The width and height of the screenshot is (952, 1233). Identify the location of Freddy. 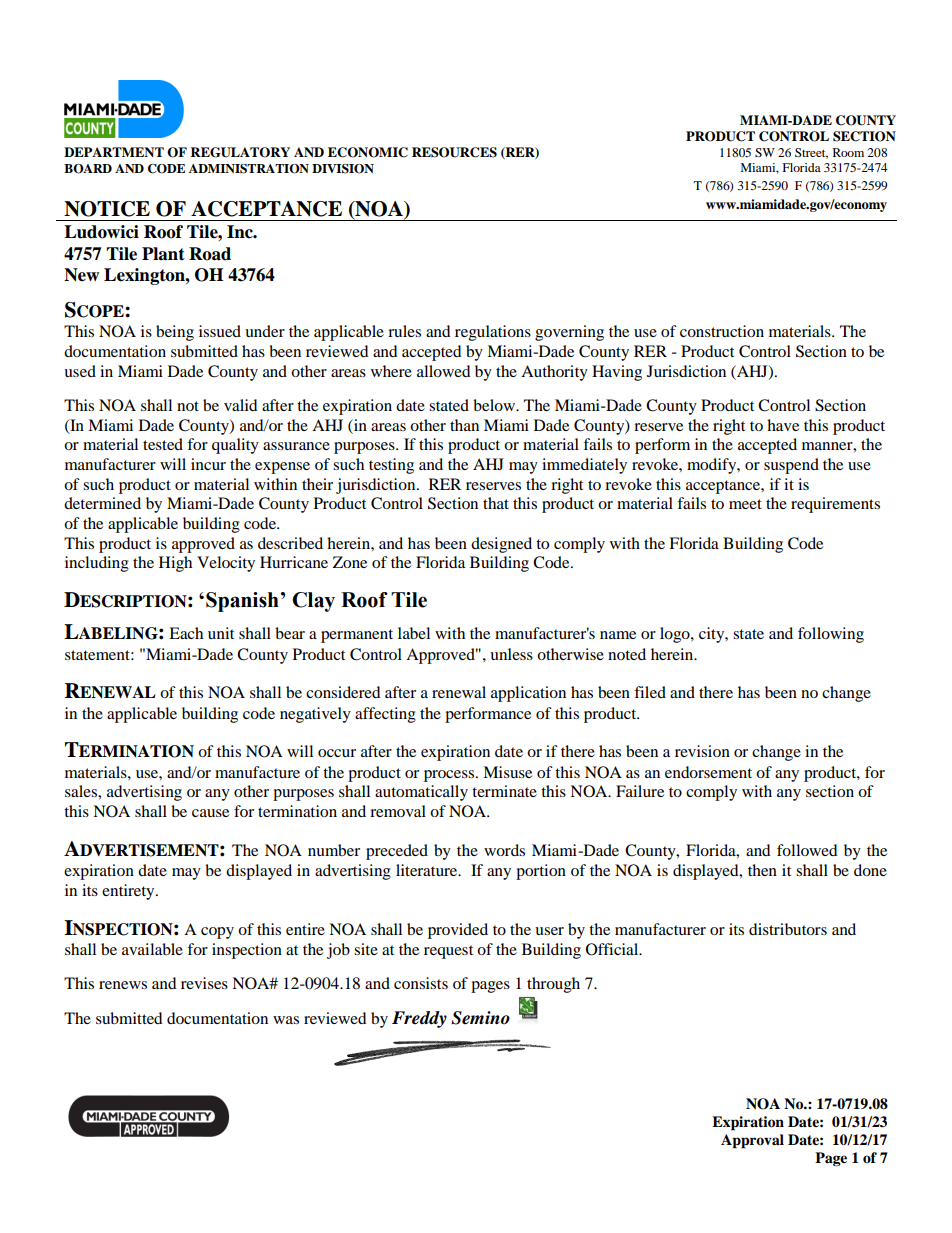
(419, 1019).
